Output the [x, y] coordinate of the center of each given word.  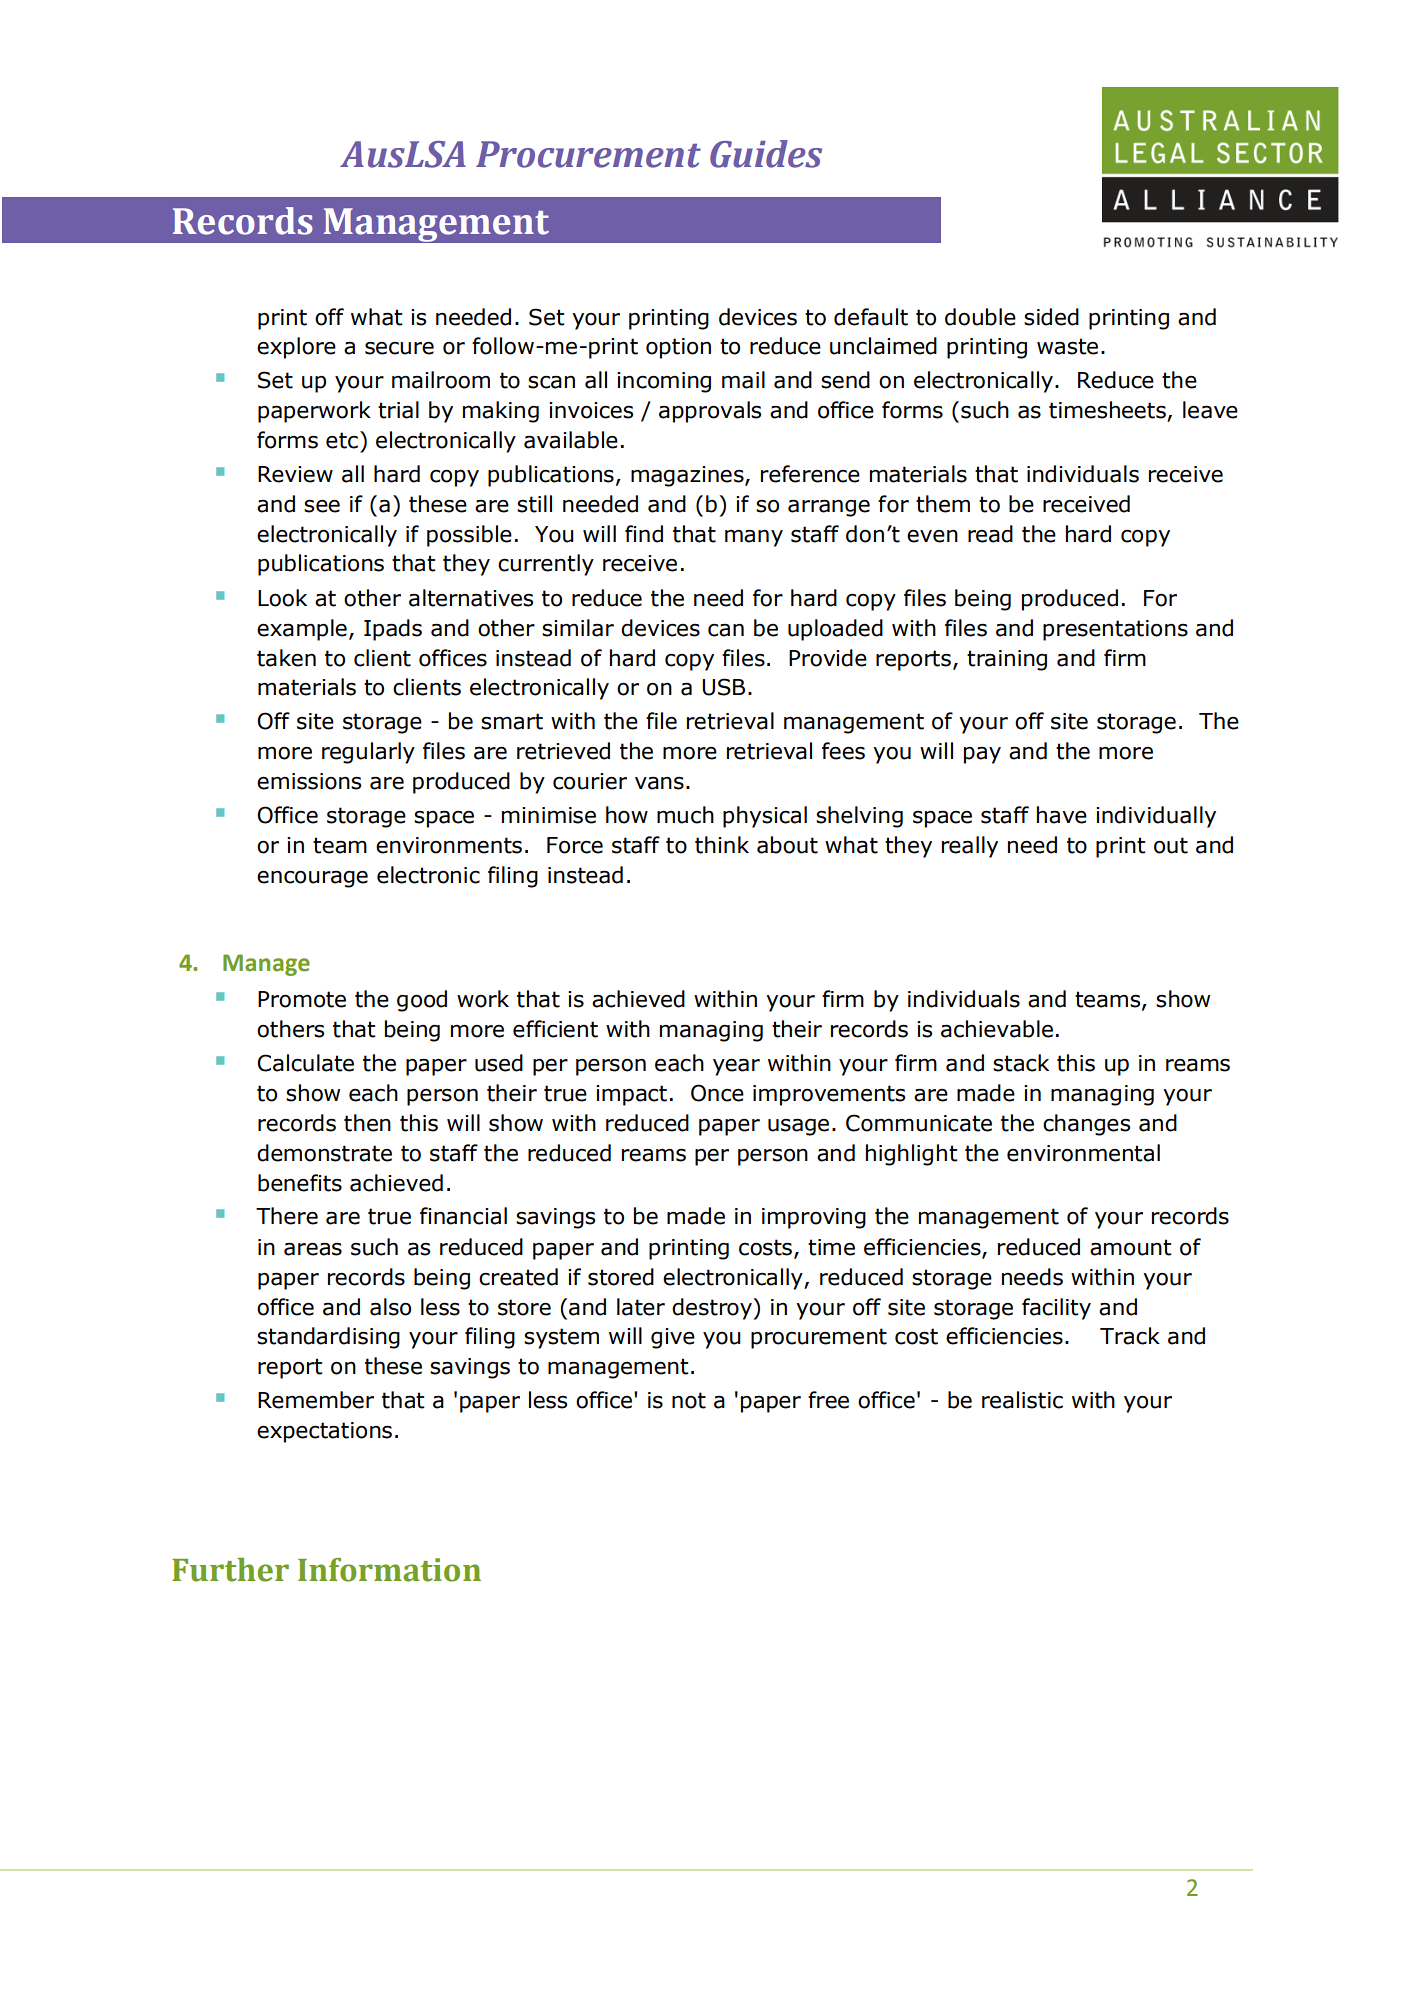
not [689, 1400]
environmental [1083, 1153]
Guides [766, 154]
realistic [1022, 1400]
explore [296, 348]
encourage [312, 879]
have [1062, 815]
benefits [300, 1183]
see [322, 506]
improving [814, 1218]
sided [1051, 317]
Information [389, 1570]
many [754, 538]
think [722, 845]
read [990, 534]
